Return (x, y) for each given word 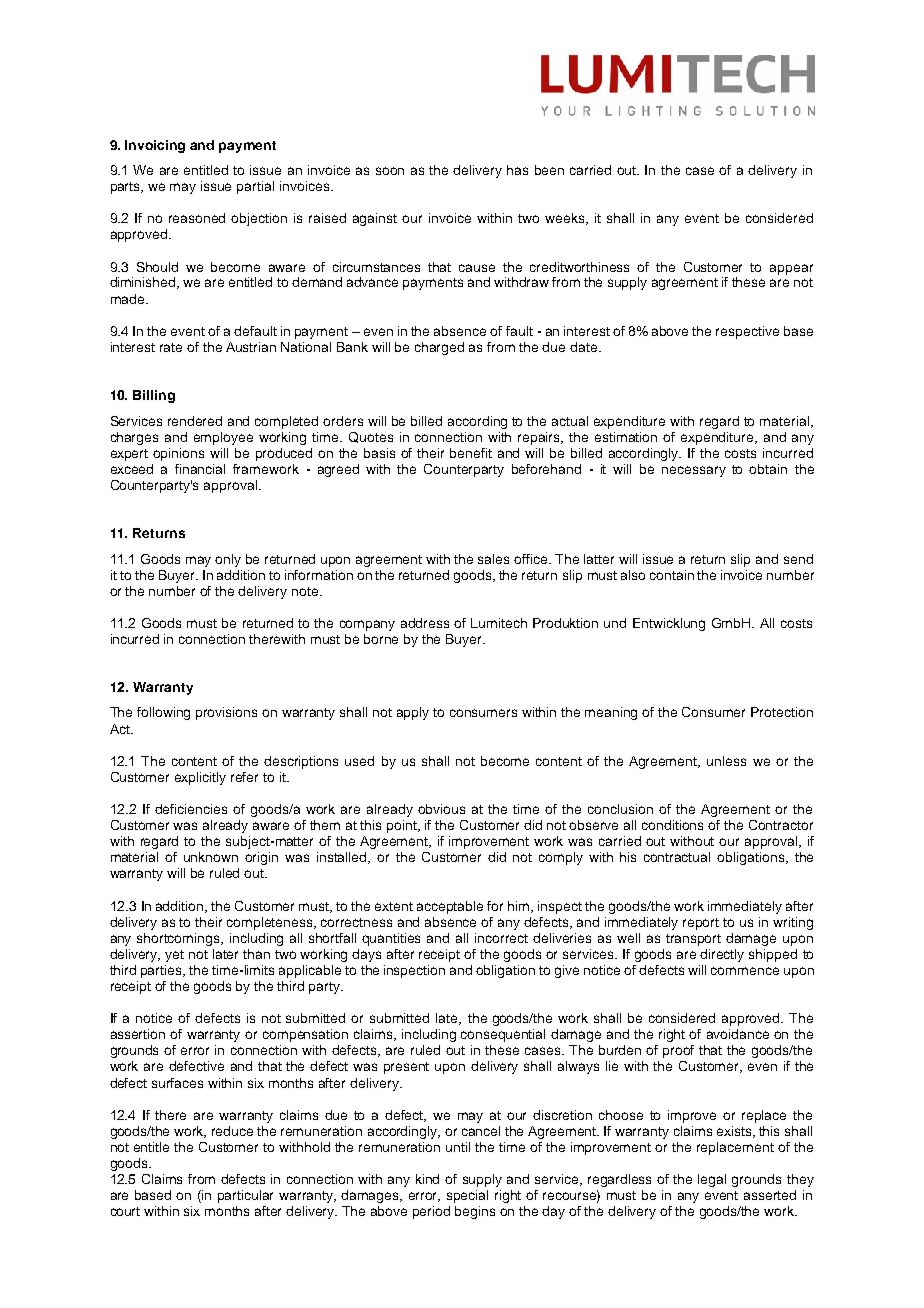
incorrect (501, 938)
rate (171, 347)
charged (439, 348)
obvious (441, 809)
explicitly (200, 778)
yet (174, 956)
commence (745, 971)
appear (791, 269)
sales (493, 559)
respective (747, 332)
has (517, 170)
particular (245, 1196)
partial (255, 187)
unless (726, 761)
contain (672, 575)
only (228, 560)
